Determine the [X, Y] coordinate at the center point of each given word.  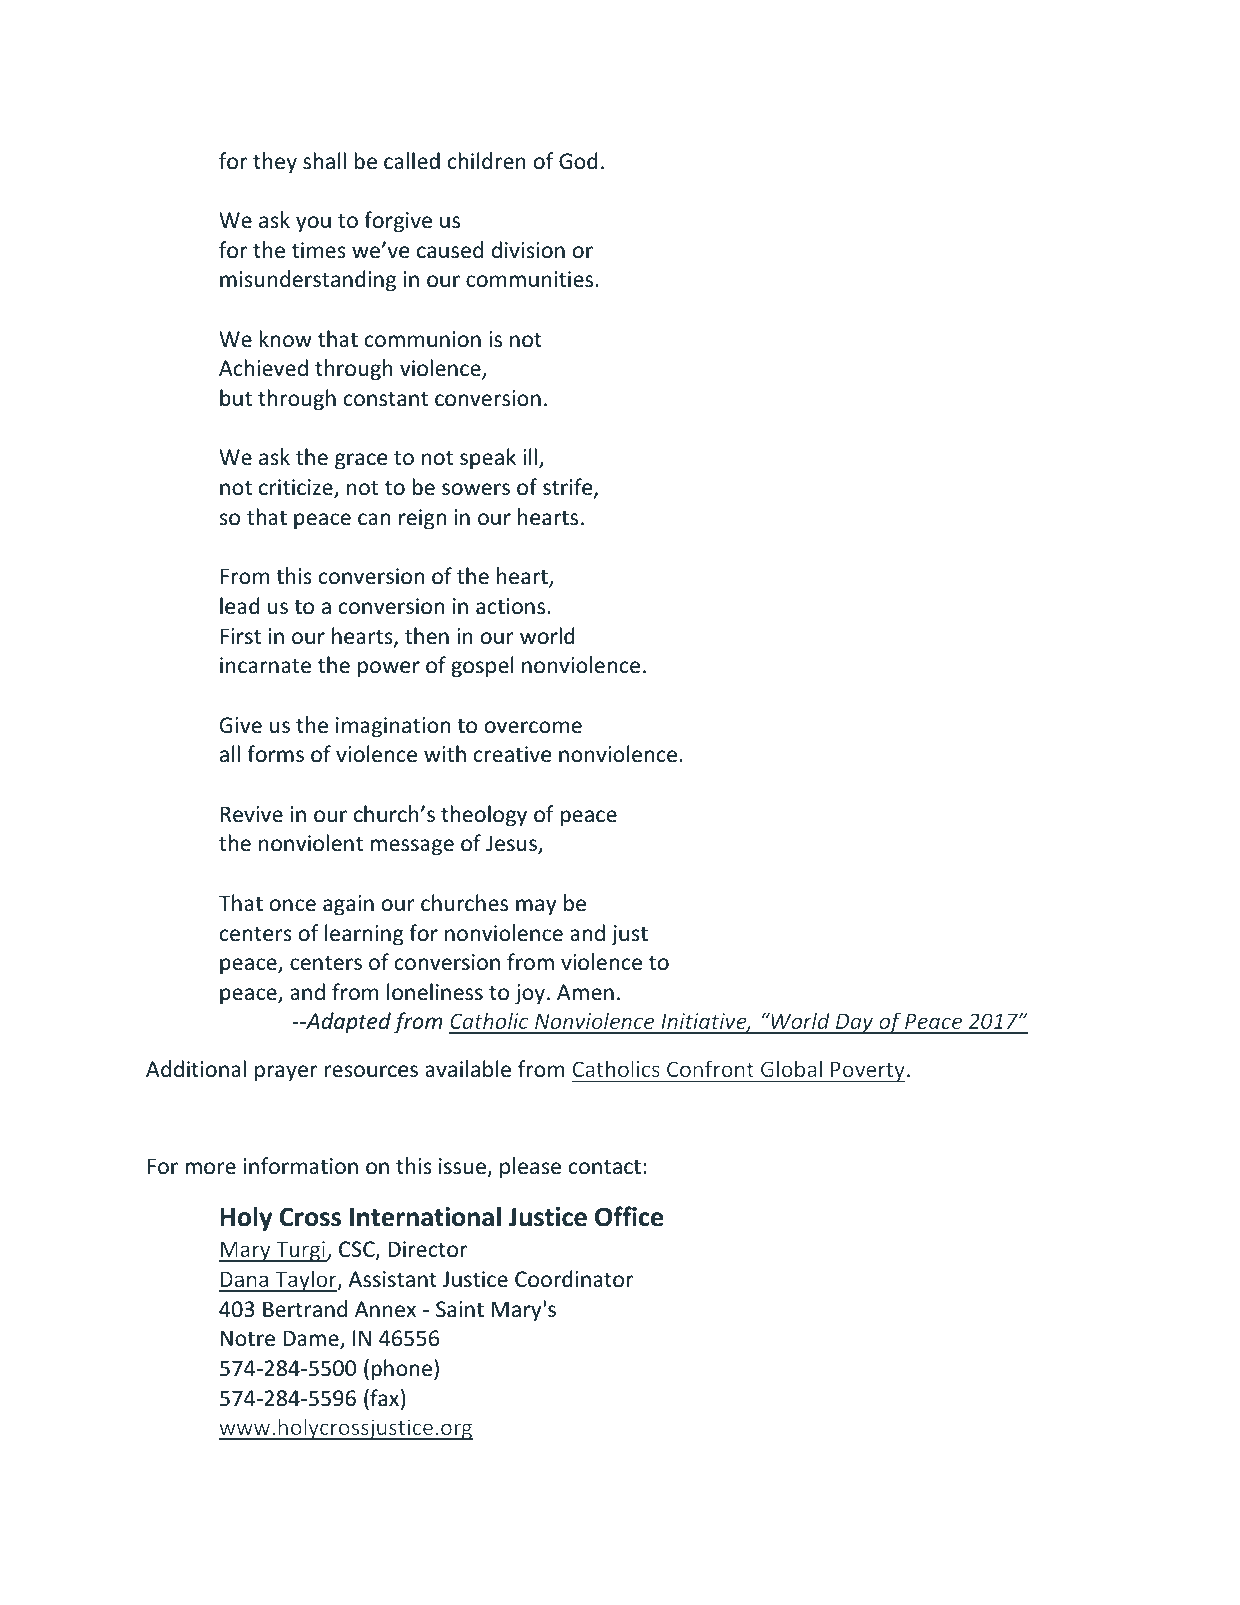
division [528, 249]
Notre [247, 1338]
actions [510, 606]
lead [240, 606]
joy [530, 994]
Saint [460, 1309]
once [293, 905]
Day [854, 1023]
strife [569, 488]
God [578, 161]
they [275, 163]
